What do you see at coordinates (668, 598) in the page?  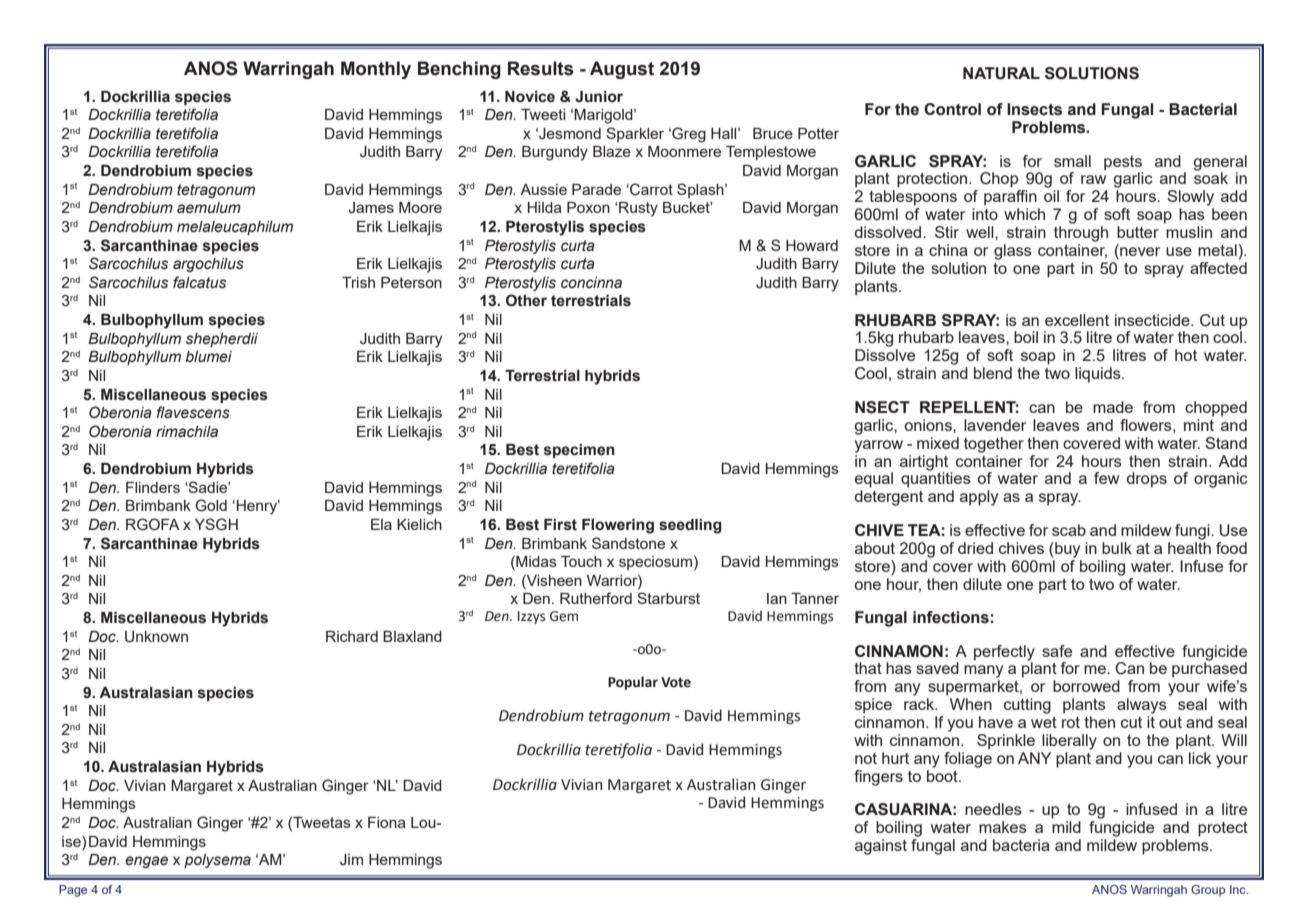 I see `Starburst` at bounding box center [668, 598].
